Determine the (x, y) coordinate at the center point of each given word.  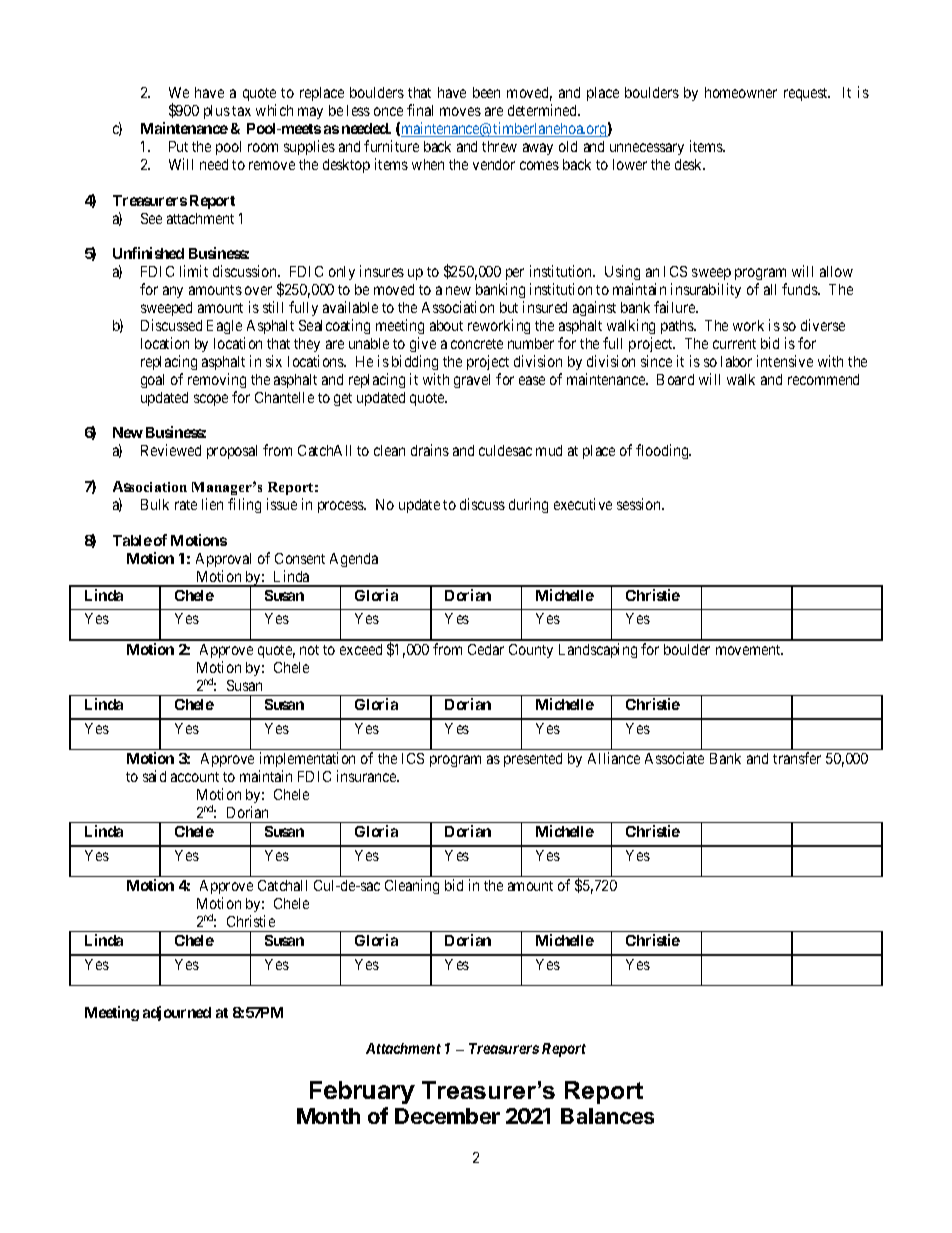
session (640, 504)
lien (212, 504)
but (509, 307)
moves (460, 111)
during (528, 505)
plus (217, 112)
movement (749, 650)
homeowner (741, 92)
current (734, 344)
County (531, 651)
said (154, 776)
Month (328, 1116)
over (258, 290)
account (195, 777)
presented (533, 760)
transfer (797, 758)
